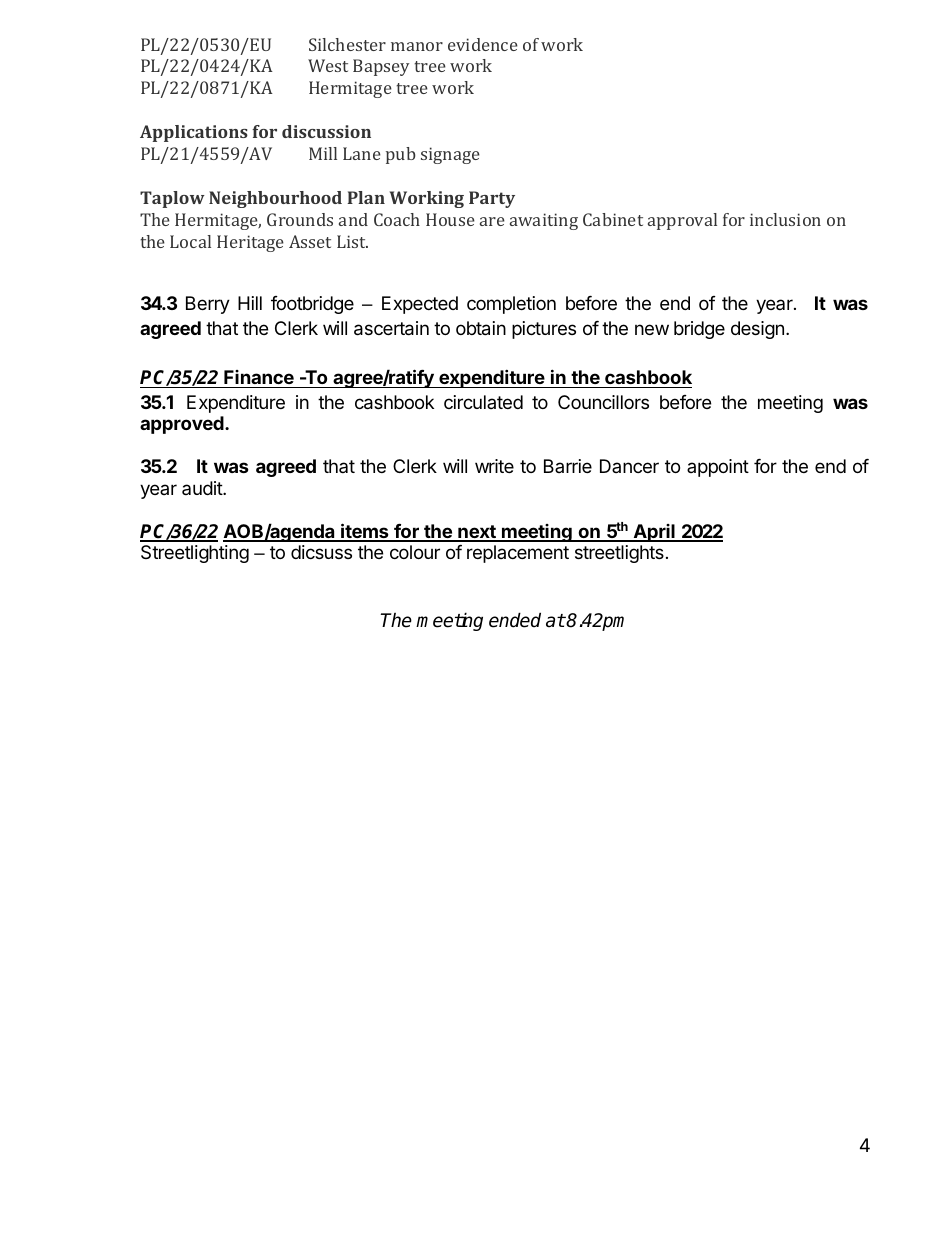 The width and height of the document is (952, 1233). Describe the element at coordinates (492, 199) in the document. I see `Party` at that location.
